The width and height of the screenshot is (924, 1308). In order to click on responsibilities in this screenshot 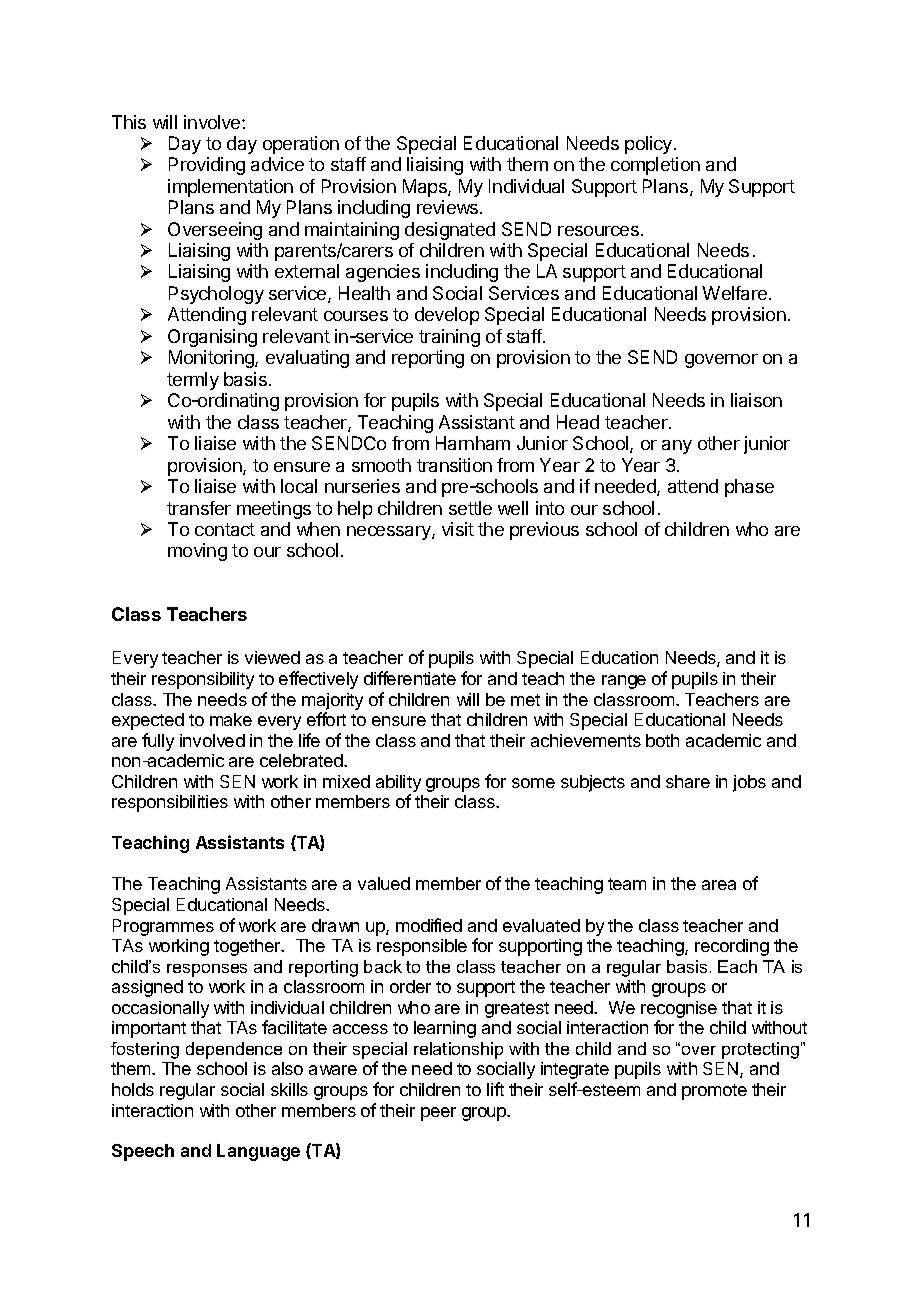, I will do `click(170, 803)`.
